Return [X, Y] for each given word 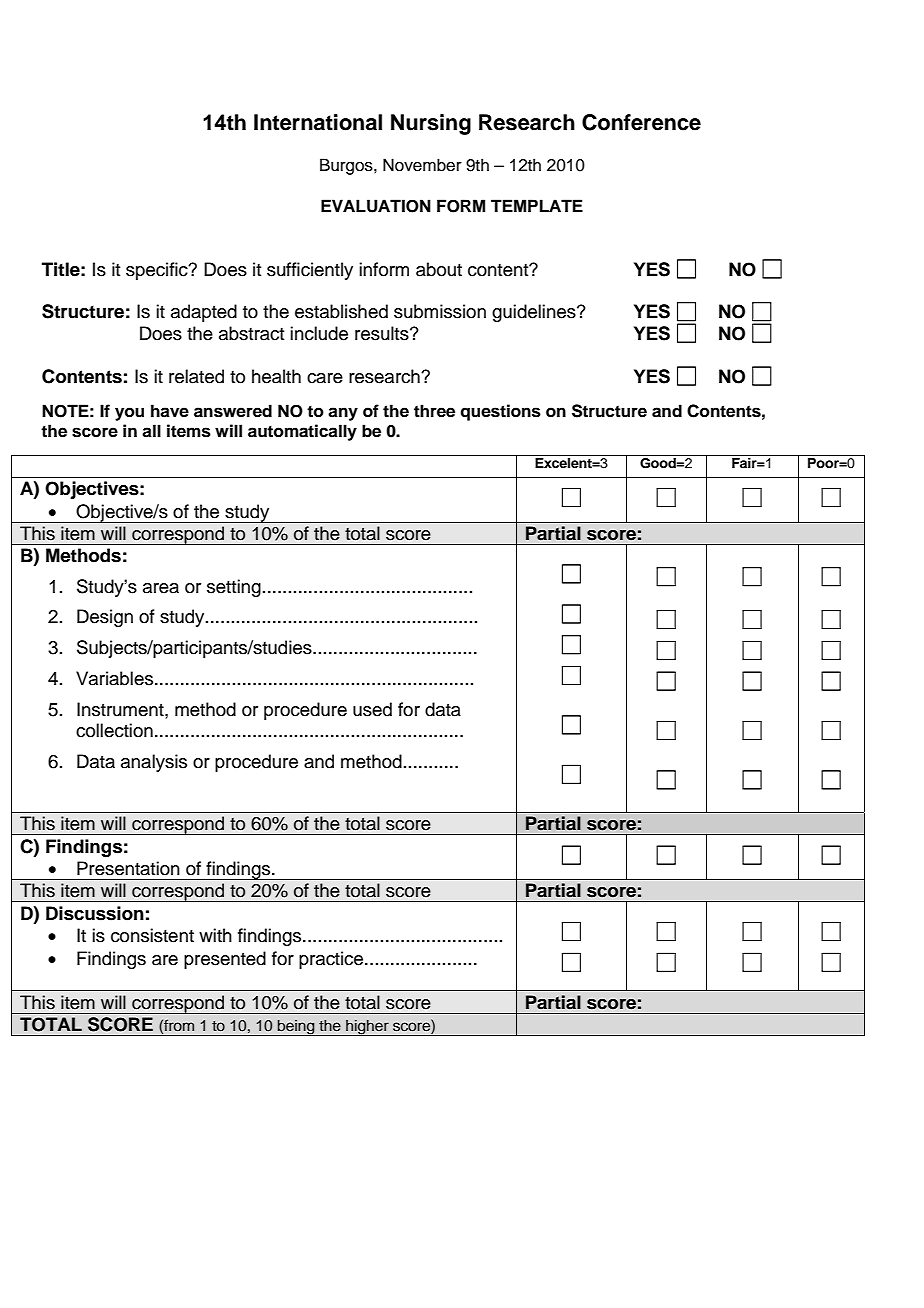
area [161, 588]
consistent [152, 935]
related [196, 376]
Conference [641, 122]
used [372, 709]
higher [367, 1027]
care [325, 378]
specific [158, 271]
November [422, 165]
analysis [154, 763]
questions [500, 412]
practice [332, 960]
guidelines [535, 313]
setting [234, 588]
